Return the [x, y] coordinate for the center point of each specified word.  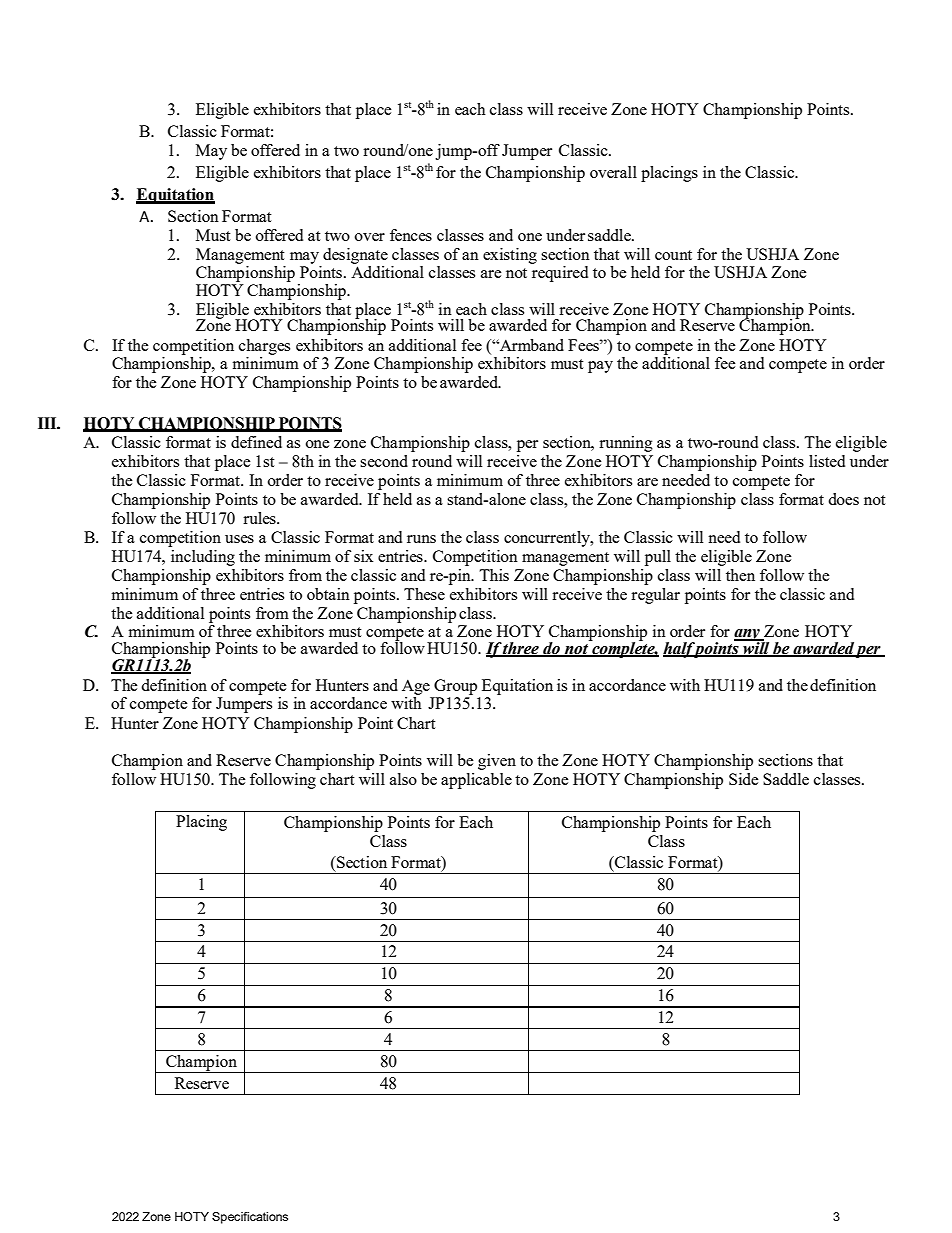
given [497, 762]
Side [744, 779]
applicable [476, 781]
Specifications [250, 1218]
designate [355, 256]
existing [510, 256]
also [403, 779]
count [673, 255]
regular [655, 596]
